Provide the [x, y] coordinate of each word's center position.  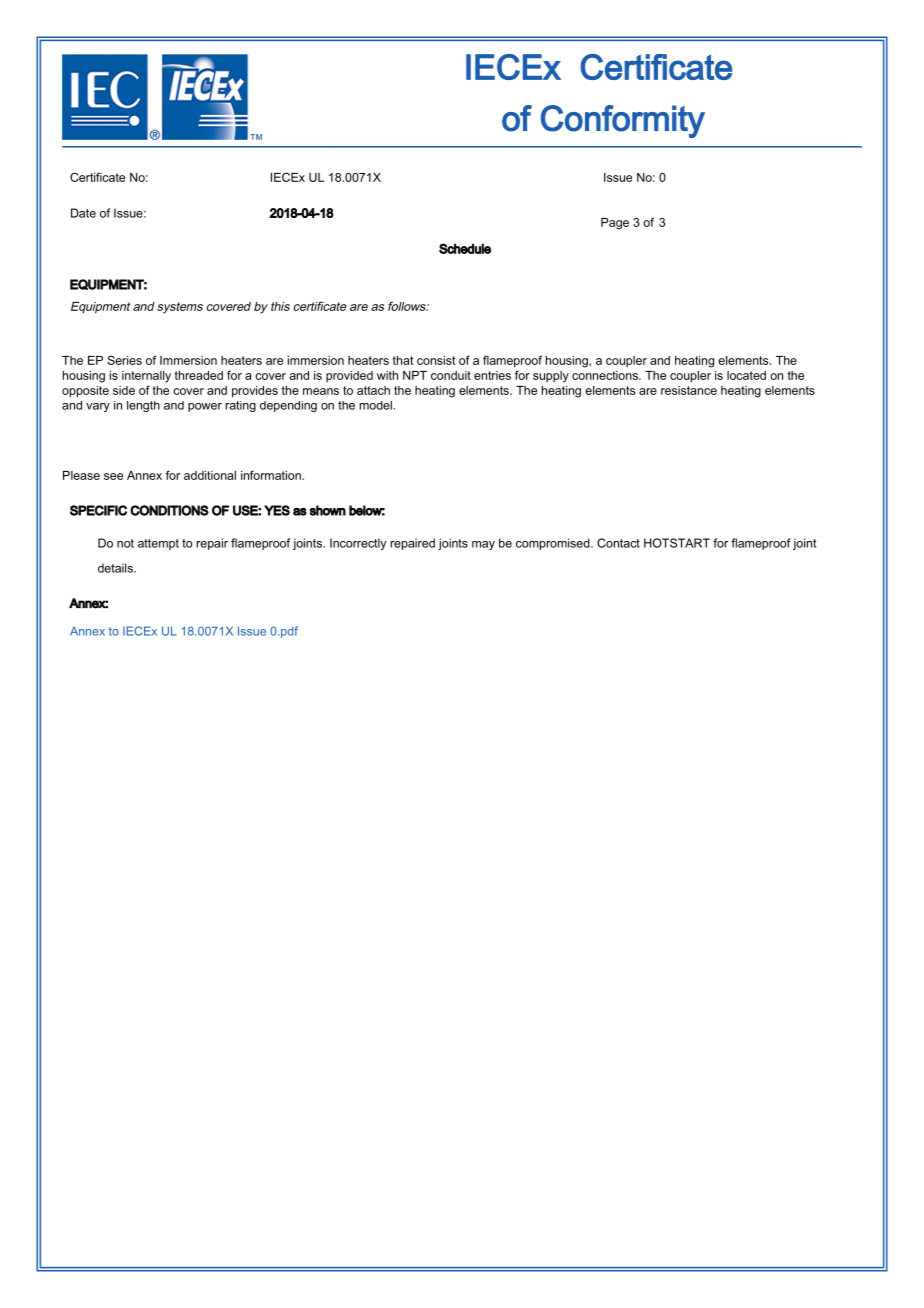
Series [124, 360]
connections [606, 375]
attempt [158, 544]
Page [615, 224]
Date [83, 213]
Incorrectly [358, 544]
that [403, 360]
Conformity [623, 121]
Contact [618, 543]
